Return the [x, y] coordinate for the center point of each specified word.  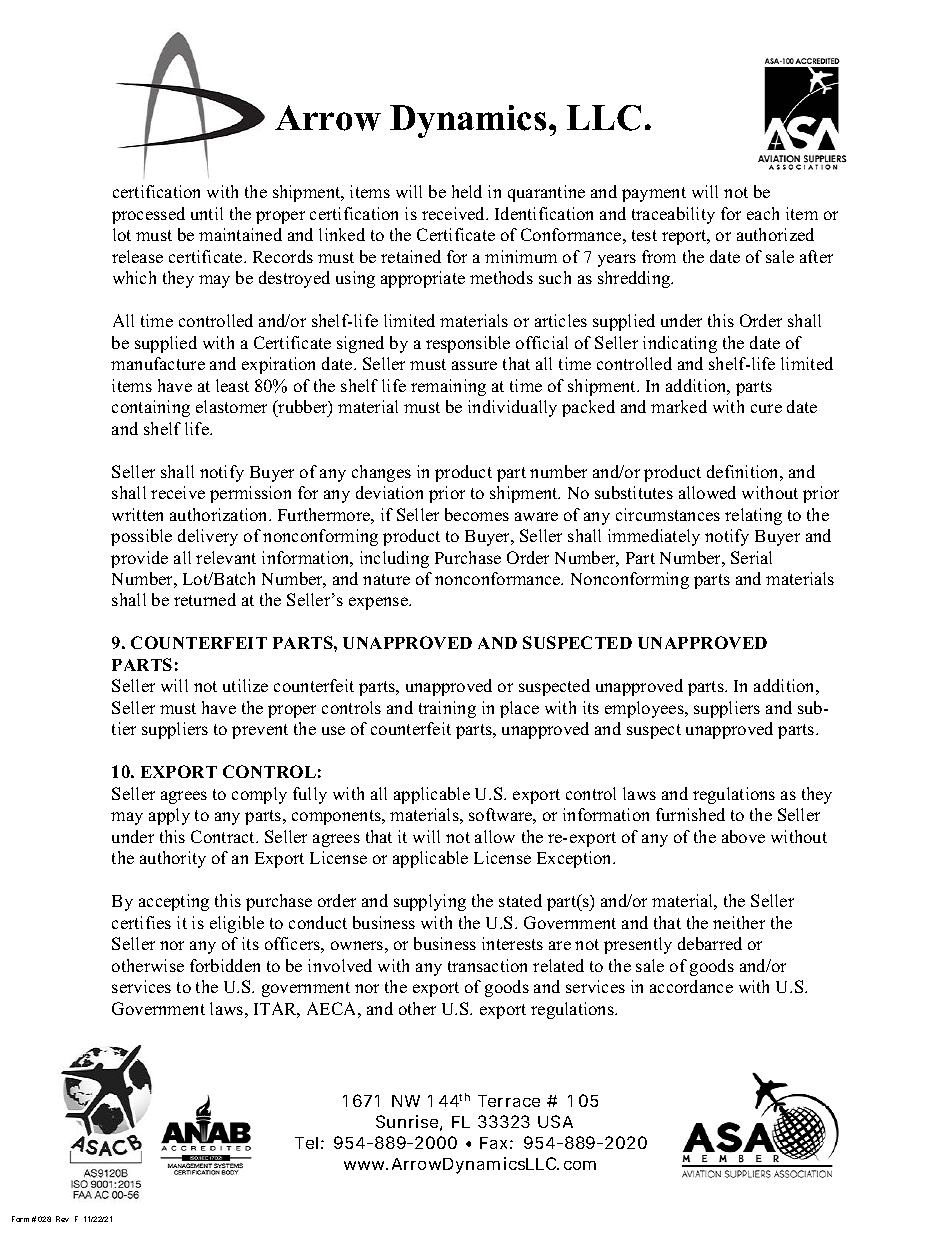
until [207, 213]
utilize [245, 685]
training [447, 709]
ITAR [277, 1010]
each [763, 213]
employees [645, 709]
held [467, 191]
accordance [691, 986]
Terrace [509, 1101]
